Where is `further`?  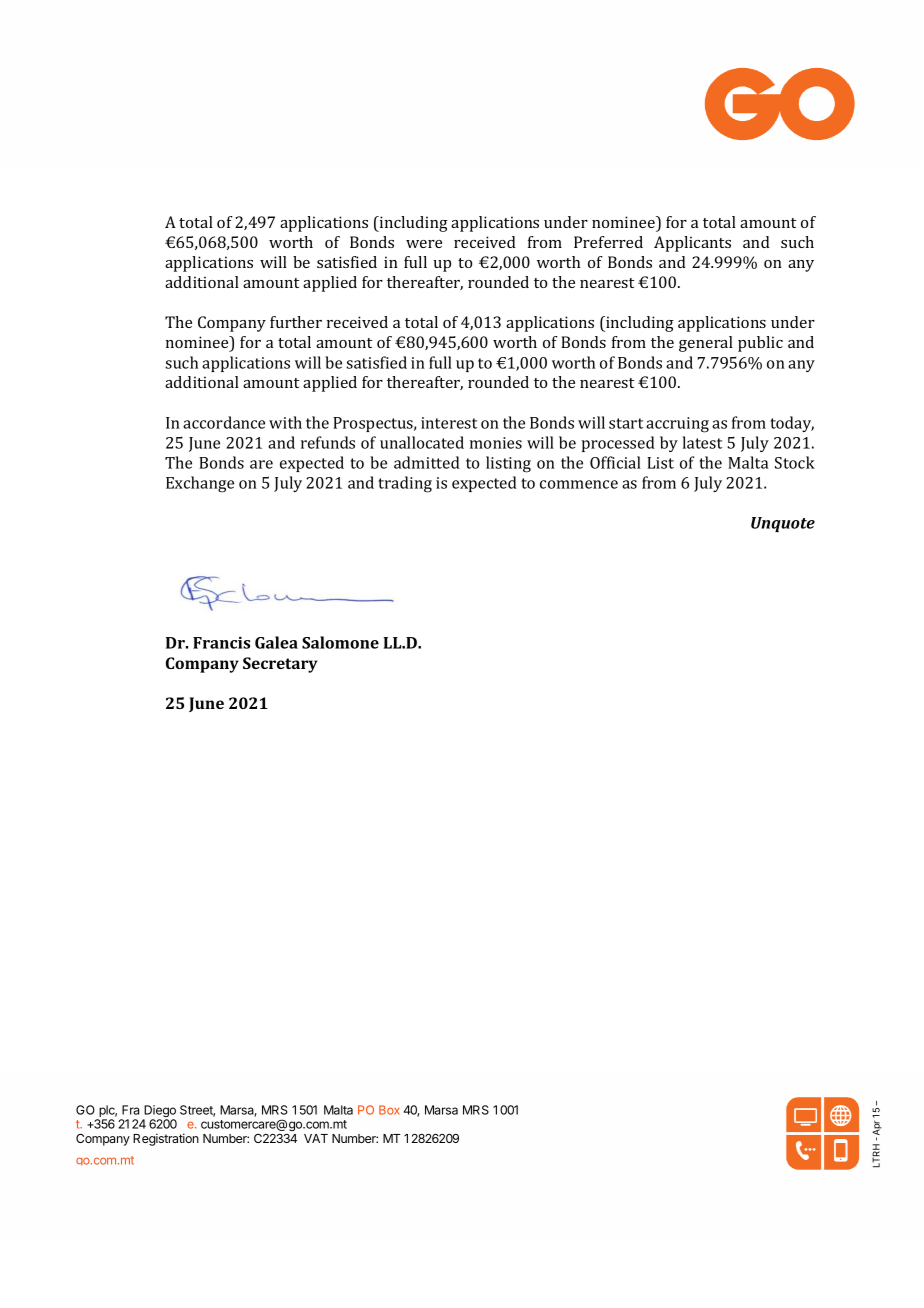 further is located at coordinates (296, 322).
